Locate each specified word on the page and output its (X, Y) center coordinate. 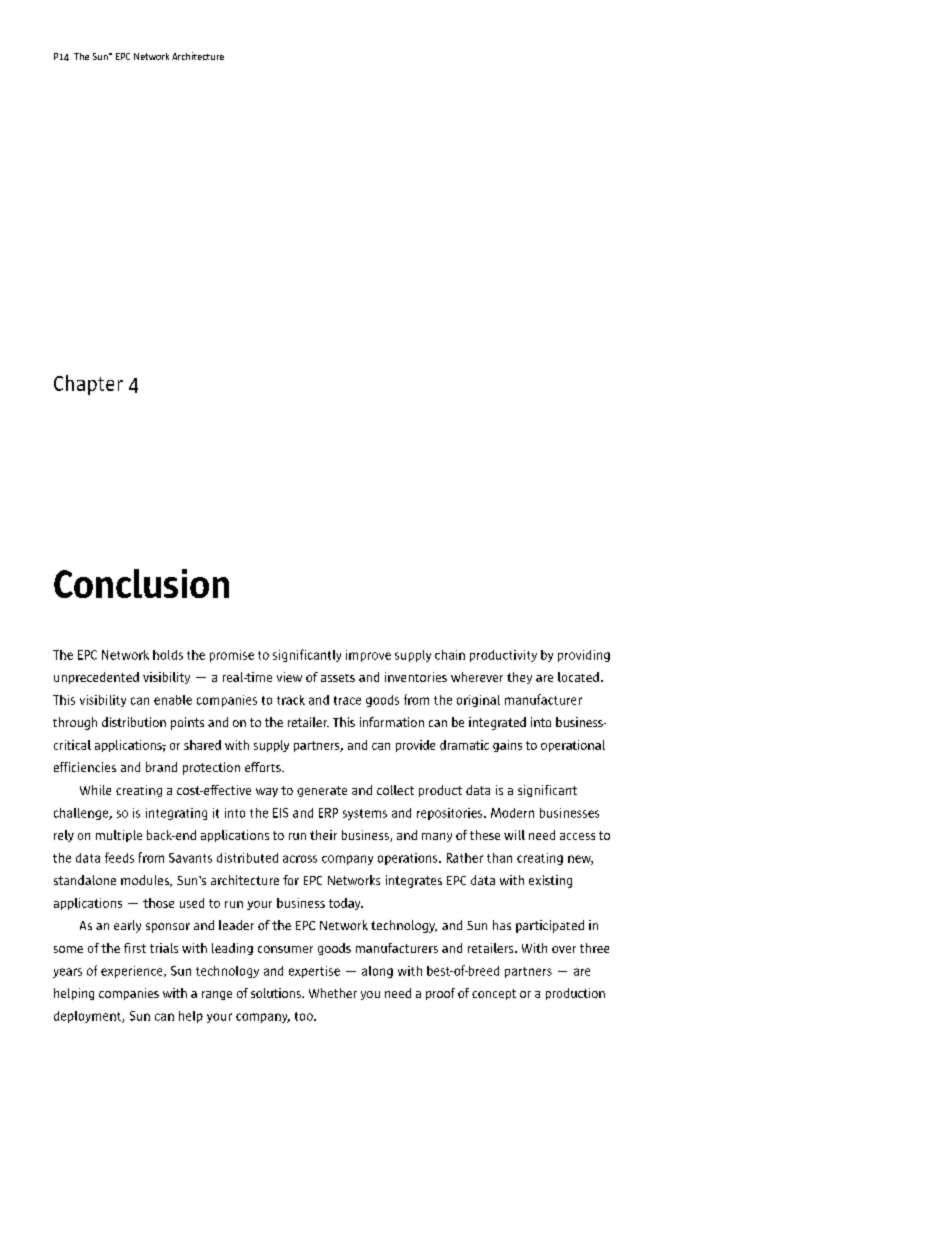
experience (133, 972)
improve (368, 656)
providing (584, 656)
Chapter (88, 385)
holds (168, 655)
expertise (314, 972)
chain (450, 655)
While (95, 790)
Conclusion (141, 583)
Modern (512, 813)
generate (322, 791)
